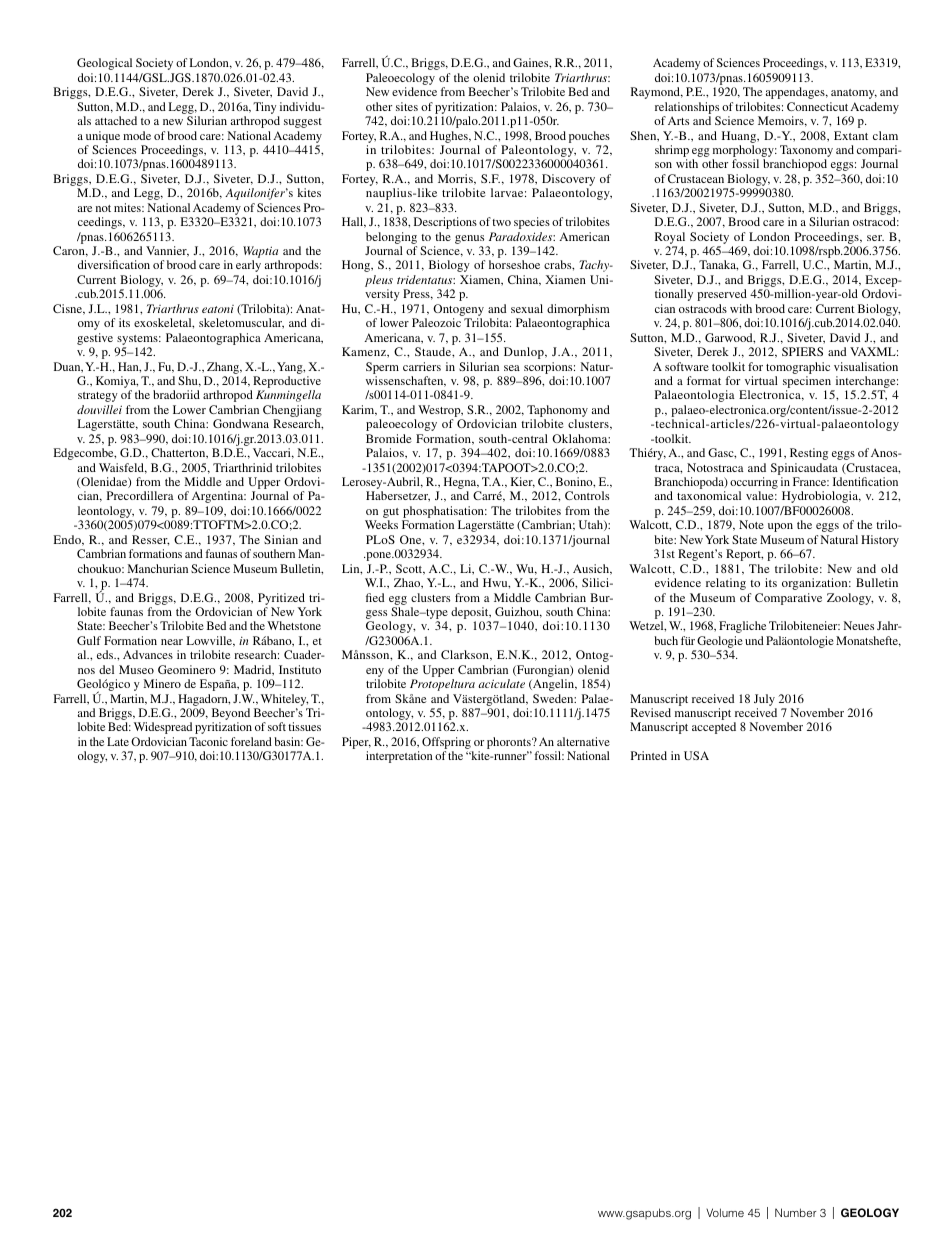 The image size is (952, 1256). I want to click on Morris, so click(456, 179).
